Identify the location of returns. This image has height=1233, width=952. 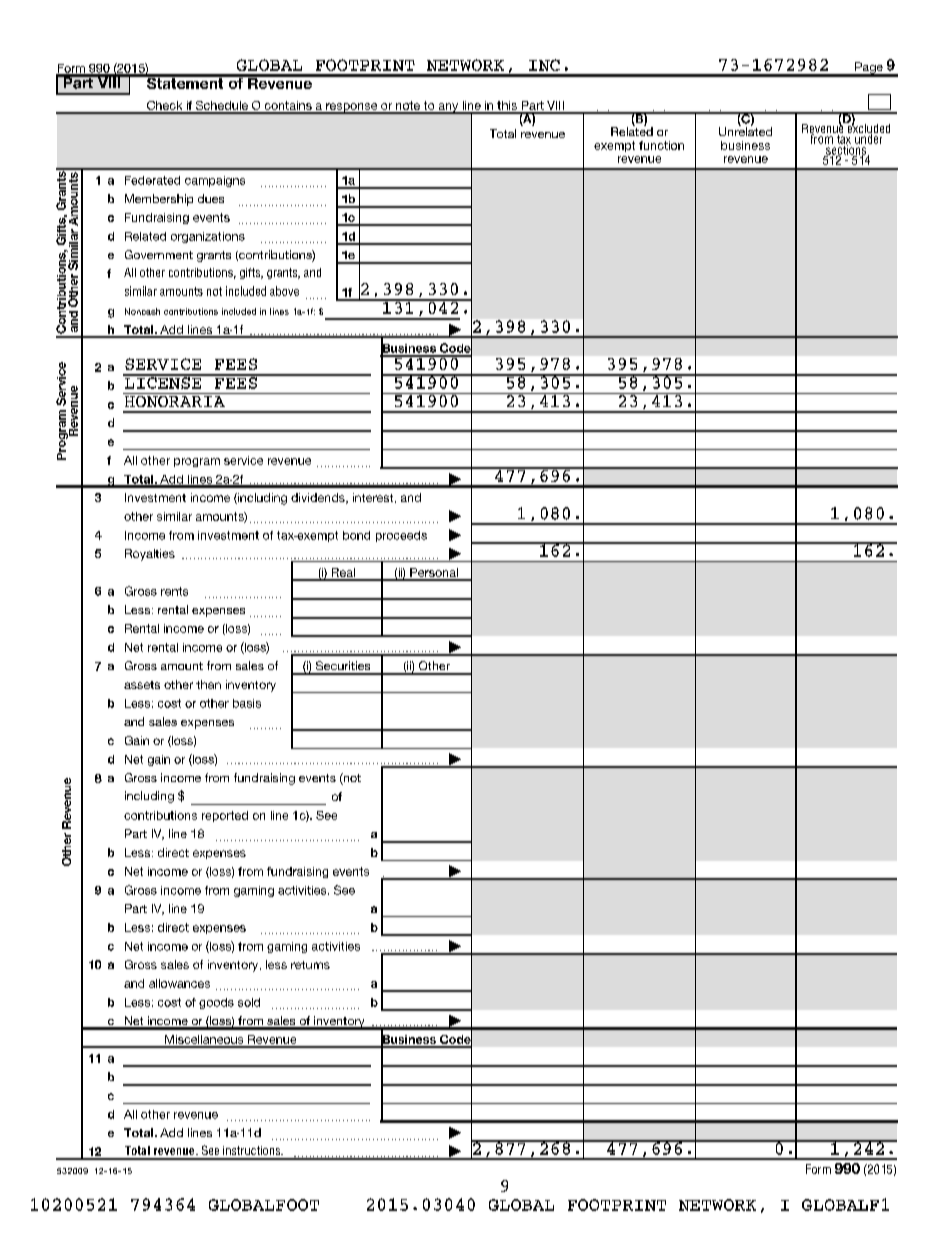
(310, 965).
